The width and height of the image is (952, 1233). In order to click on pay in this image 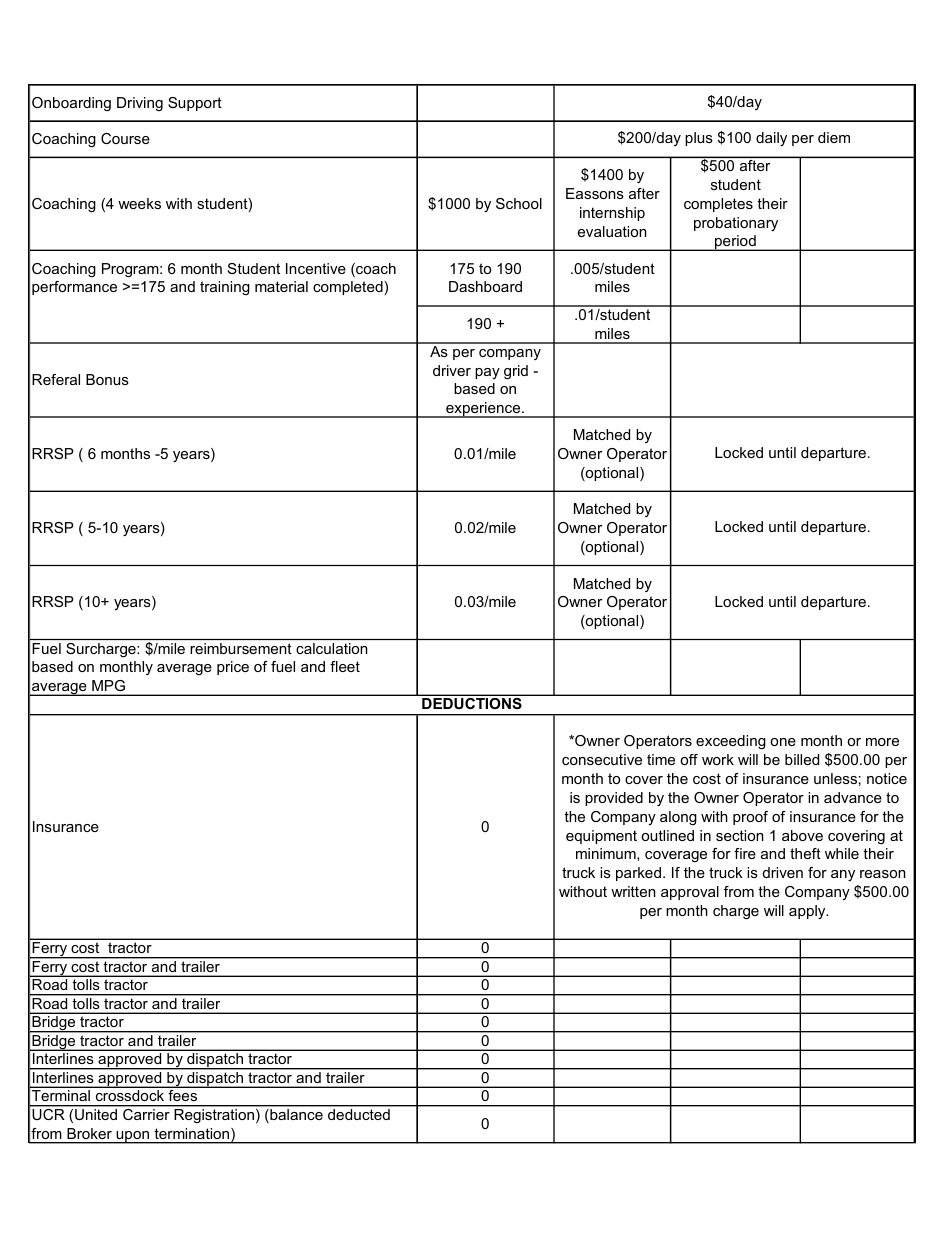, I will do `click(487, 373)`.
